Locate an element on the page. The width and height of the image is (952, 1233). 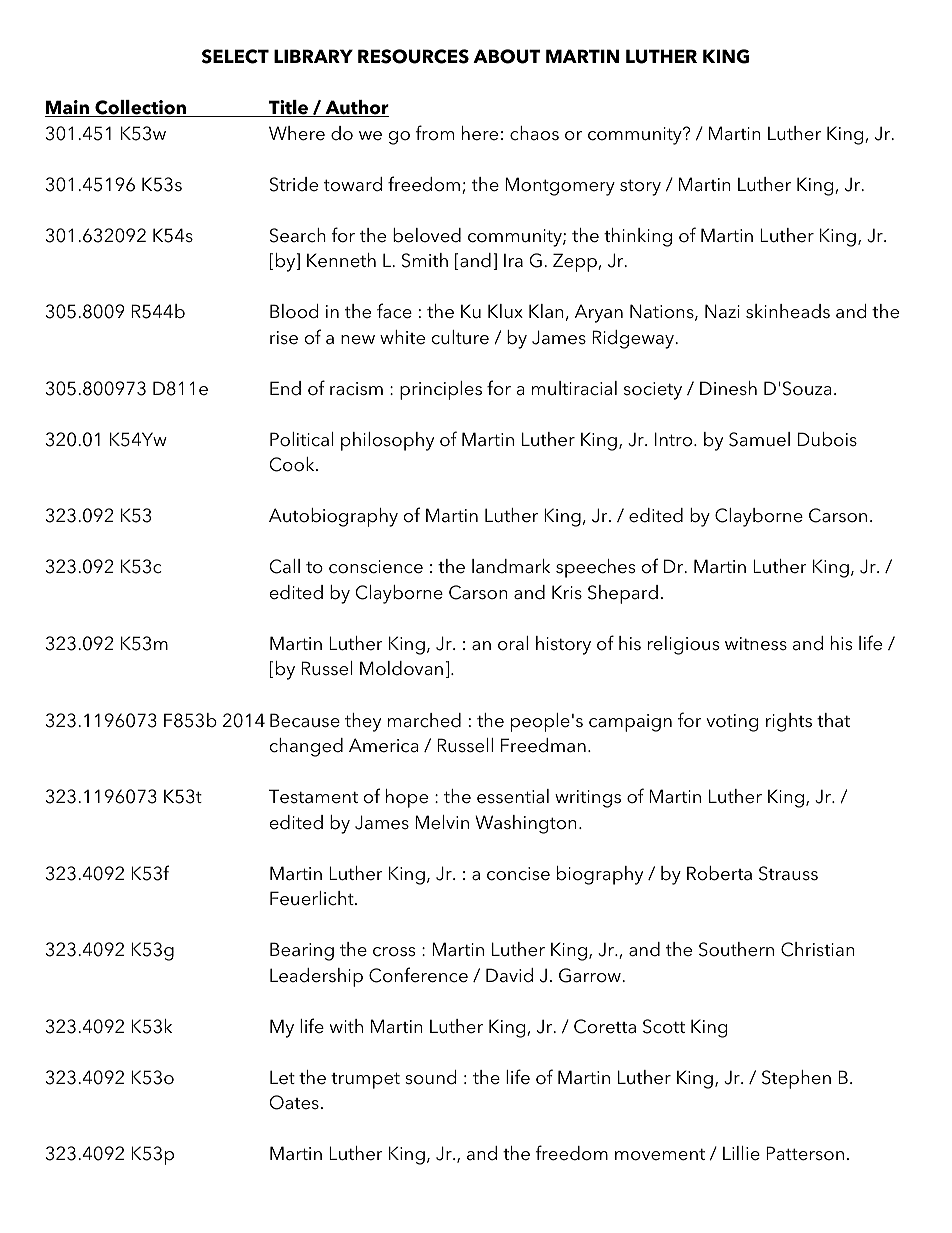
witness is located at coordinates (756, 644).
